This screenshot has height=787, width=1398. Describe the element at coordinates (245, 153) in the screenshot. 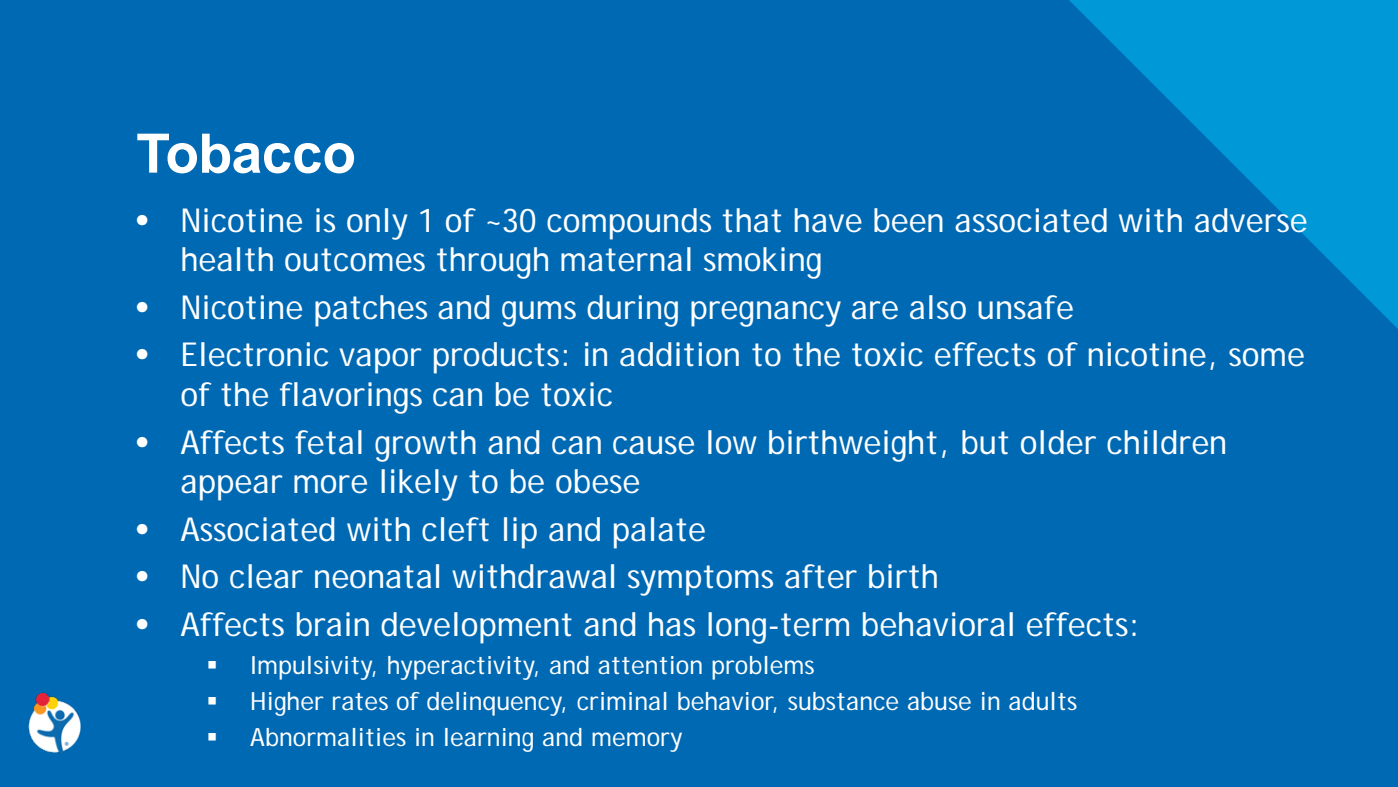

I see `Tobacco` at that location.
